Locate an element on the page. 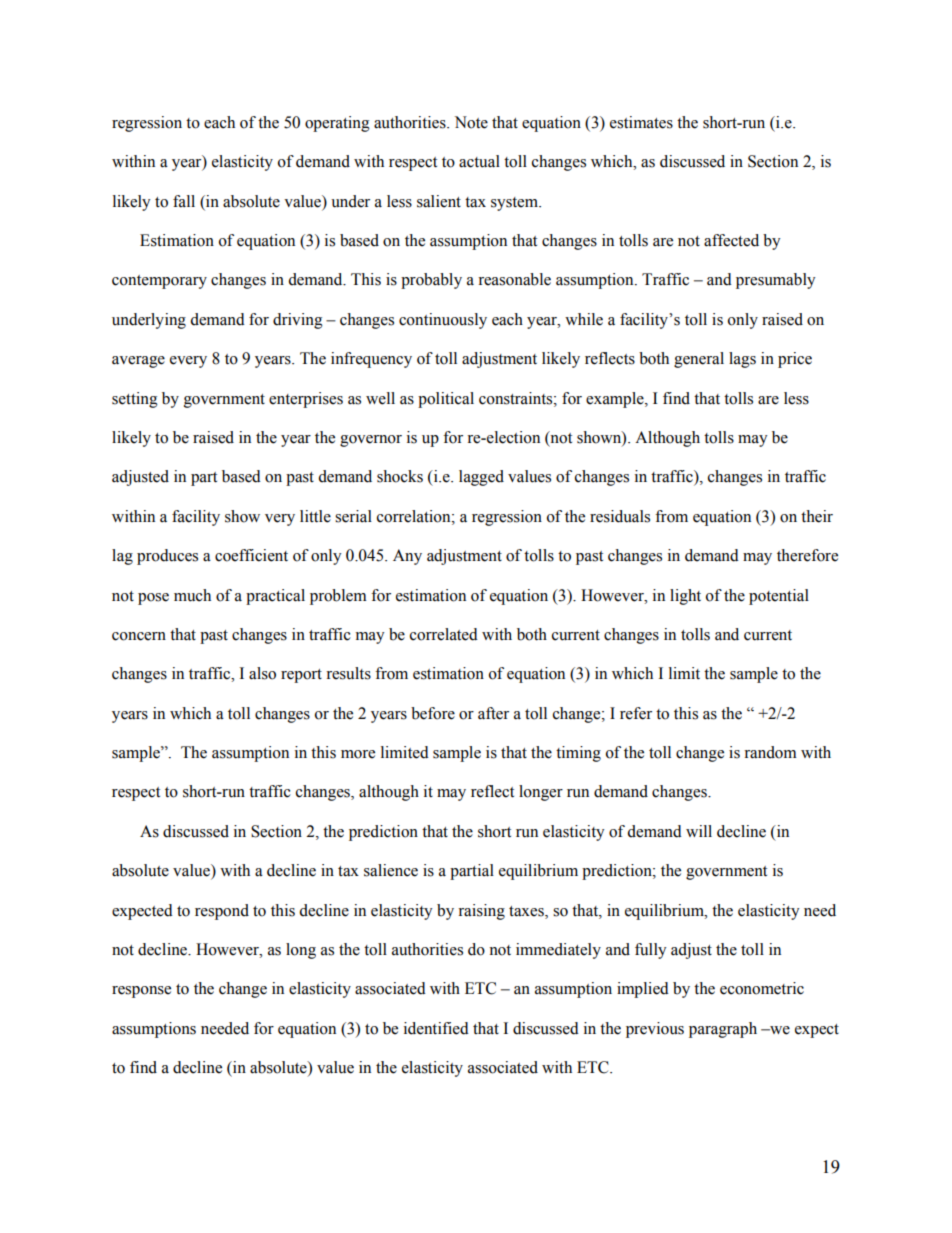 The height and width of the image is (1233, 952). actual is located at coordinates (479, 161).
